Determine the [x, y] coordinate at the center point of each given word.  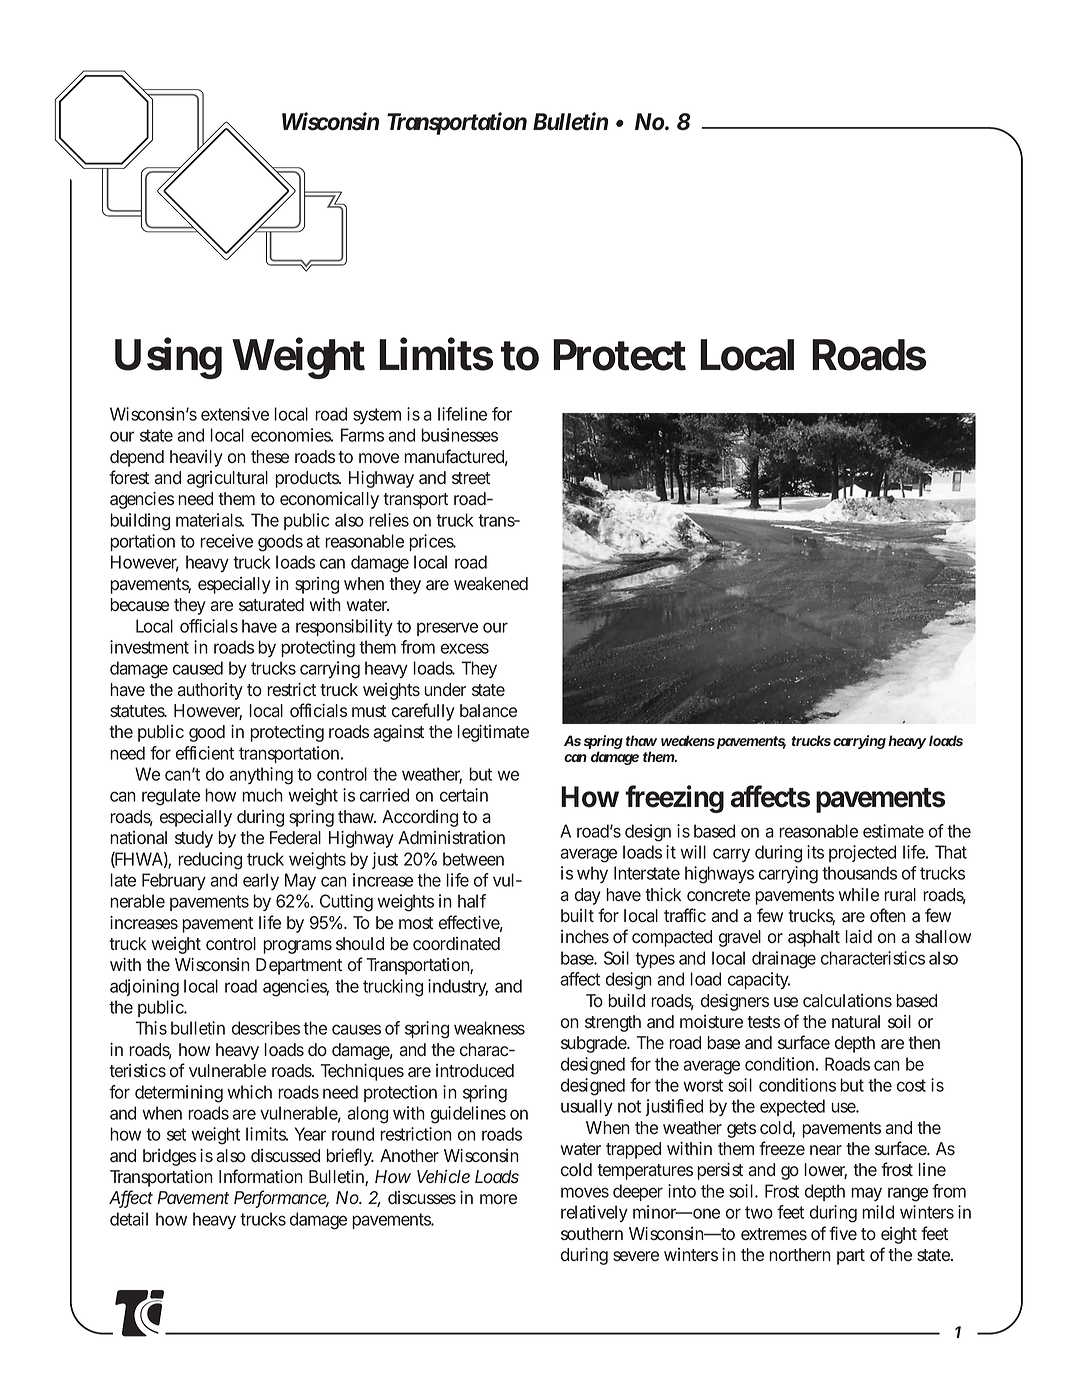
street [471, 478]
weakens [688, 740]
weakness [489, 1028]
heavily [196, 458]
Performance [281, 1198]
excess [465, 648]
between [473, 859]
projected [862, 853]
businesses [459, 435]
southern [592, 1234]
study [194, 839]
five [843, 1233]
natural [856, 1022]
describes [266, 1028]
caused [198, 668]
